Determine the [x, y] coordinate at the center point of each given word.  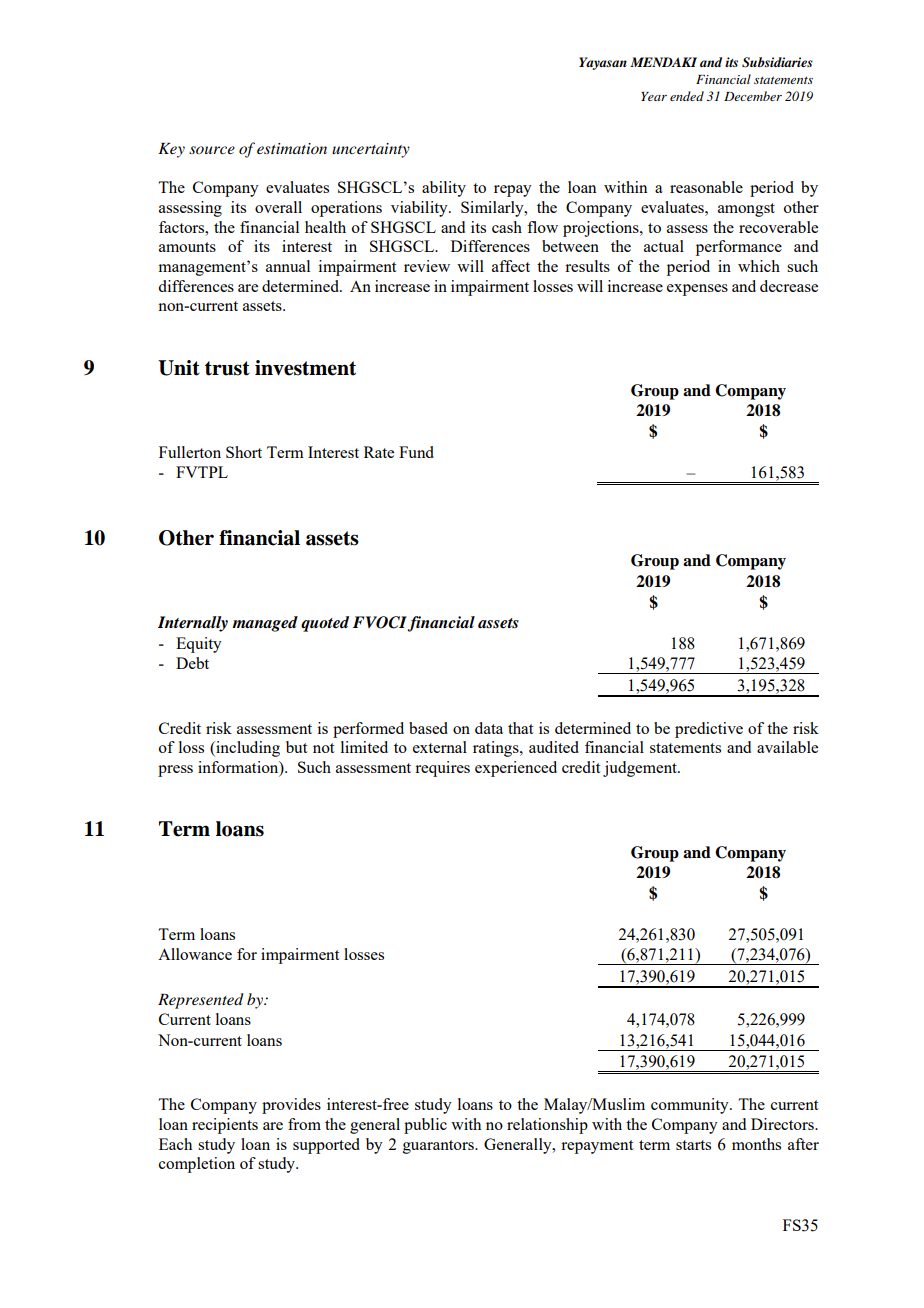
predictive [709, 730]
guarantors [439, 1147]
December [753, 96]
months [756, 1144]
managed [265, 624]
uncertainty [371, 150]
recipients [225, 1126]
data [489, 728]
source [212, 150]
